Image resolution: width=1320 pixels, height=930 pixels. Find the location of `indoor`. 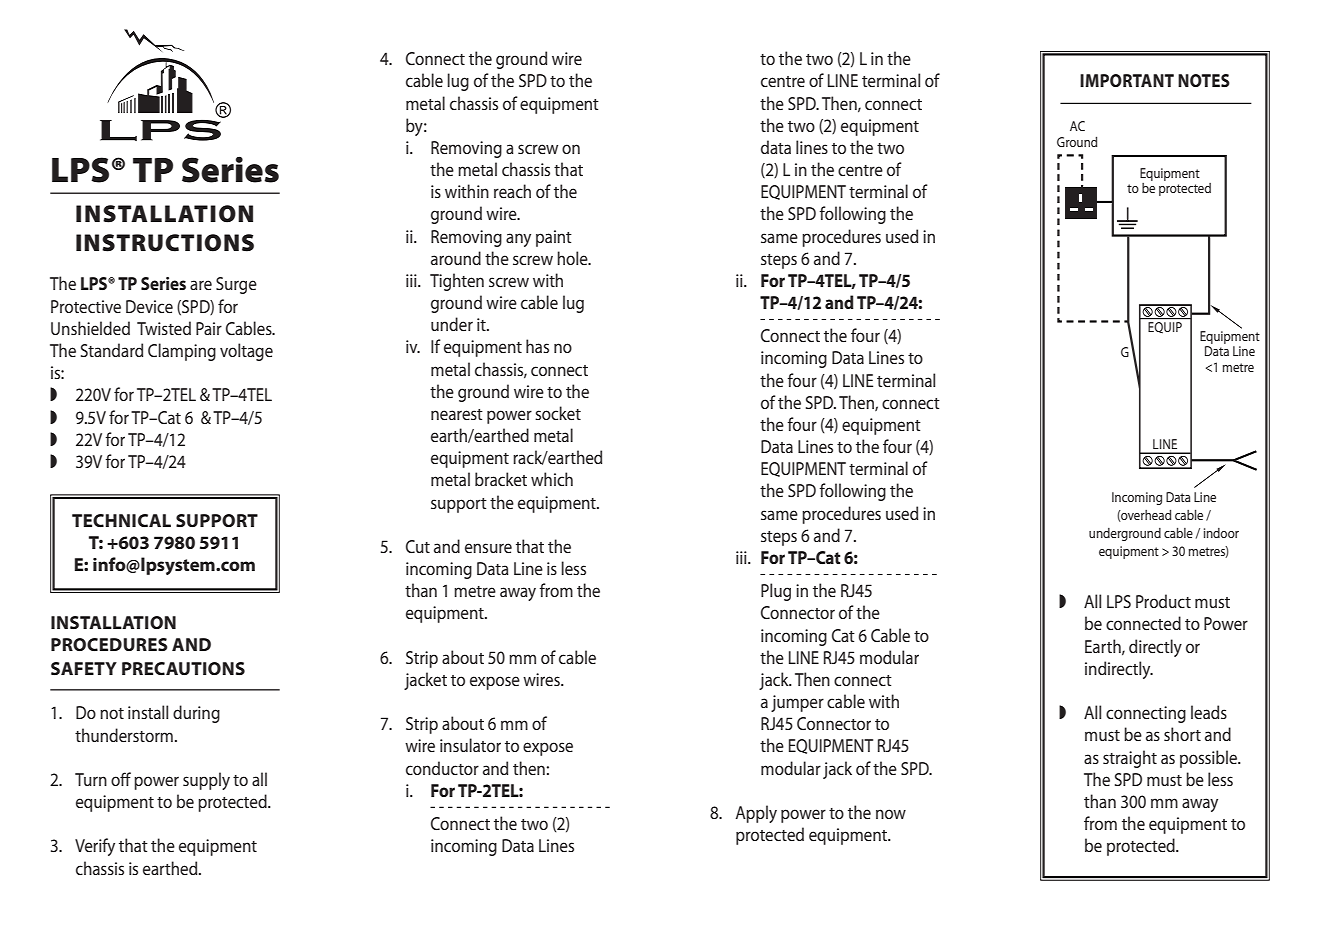

indoor is located at coordinates (1221, 533).
